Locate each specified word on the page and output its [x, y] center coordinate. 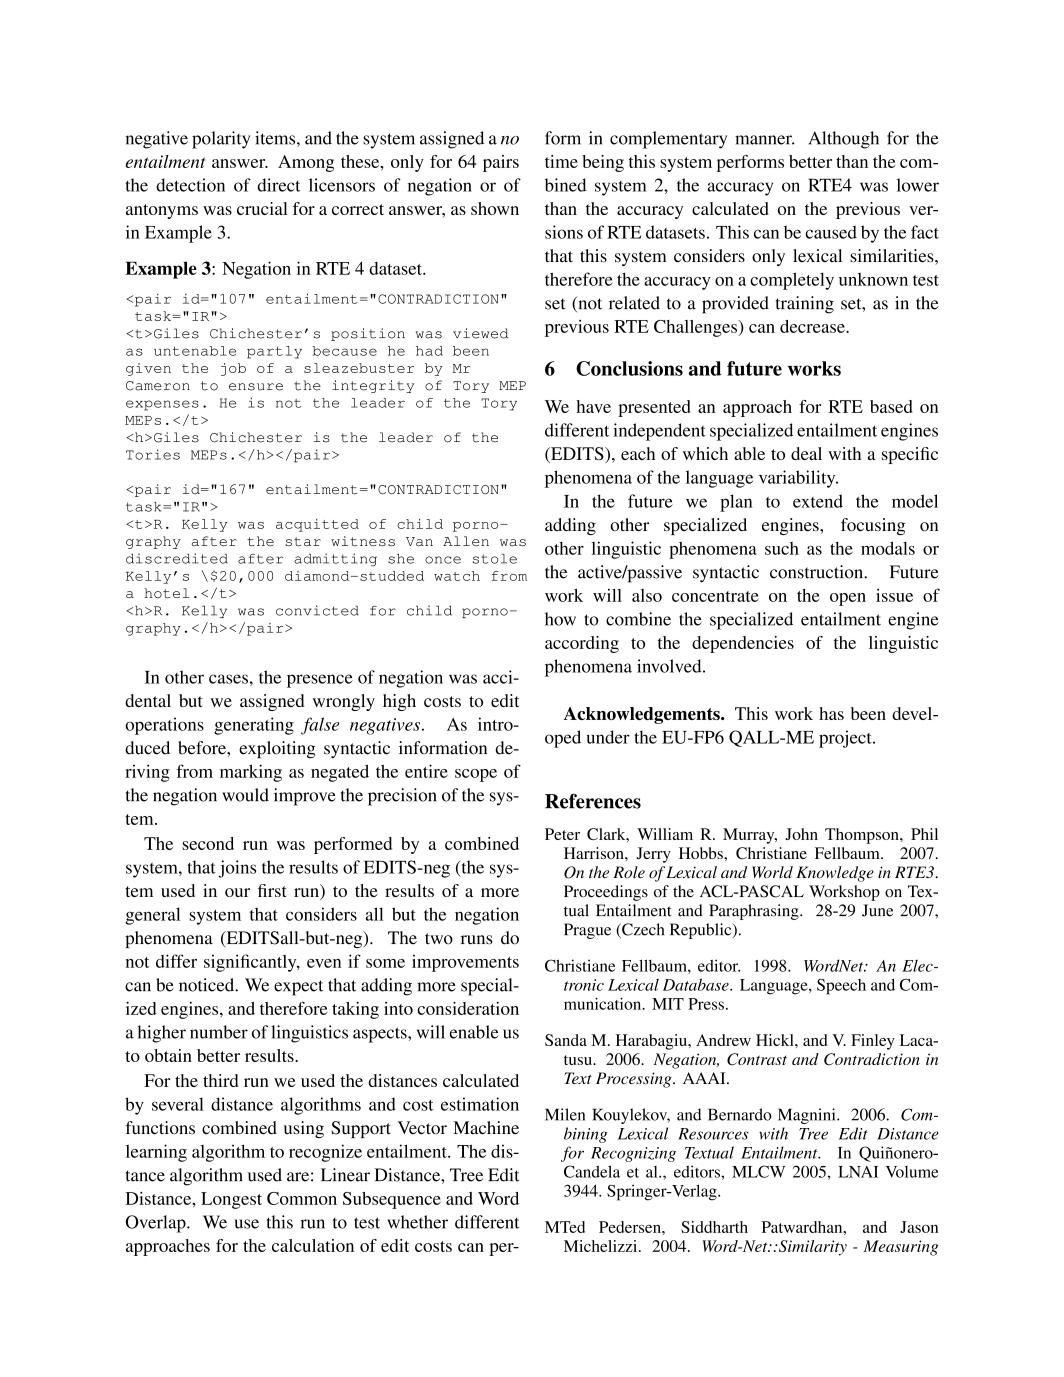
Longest [231, 1200]
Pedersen [631, 1227]
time [561, 161]
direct [278, 185]
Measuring [901, 1248]
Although [844, 140]
